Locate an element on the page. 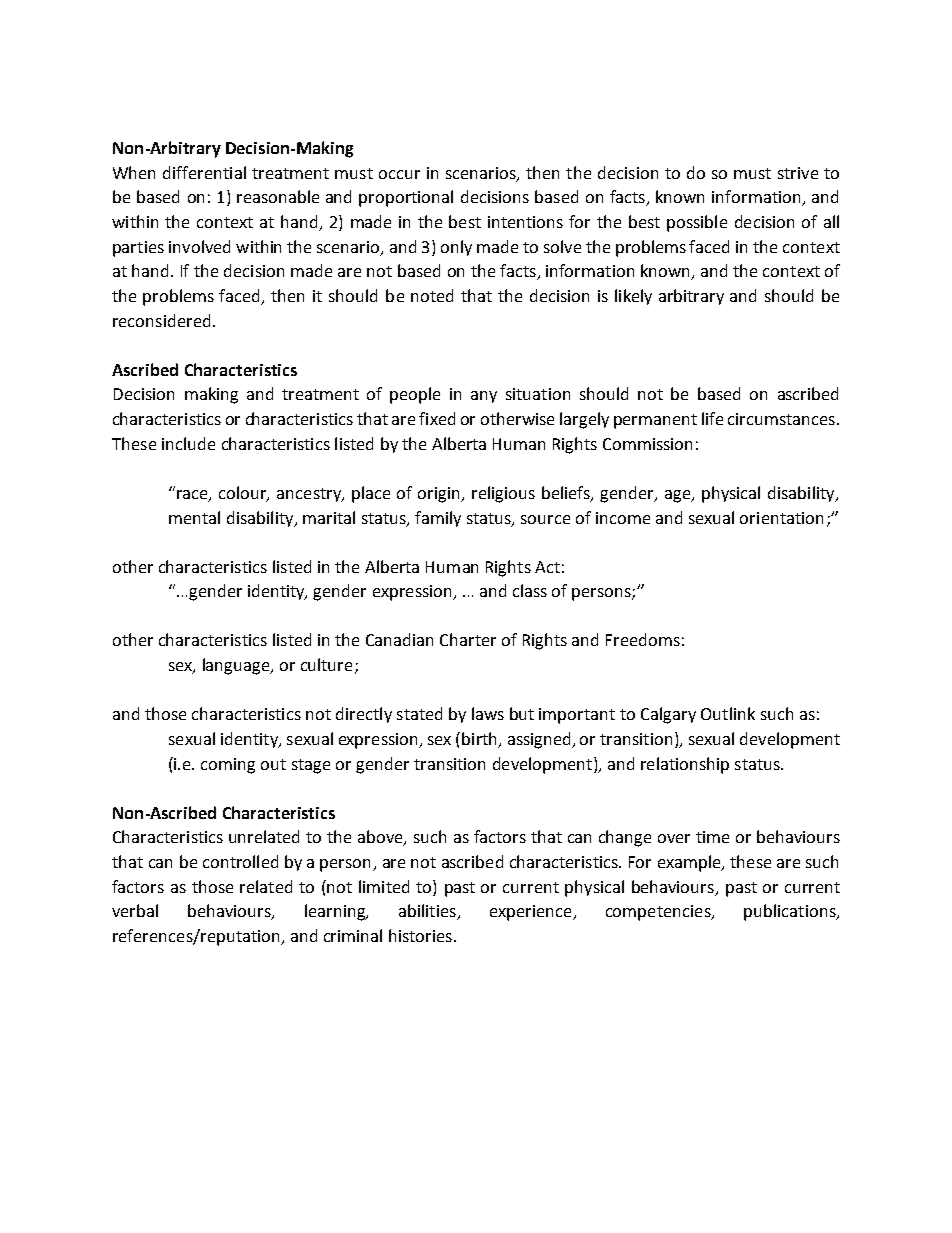  experience is located at coordinates (532, 913).
